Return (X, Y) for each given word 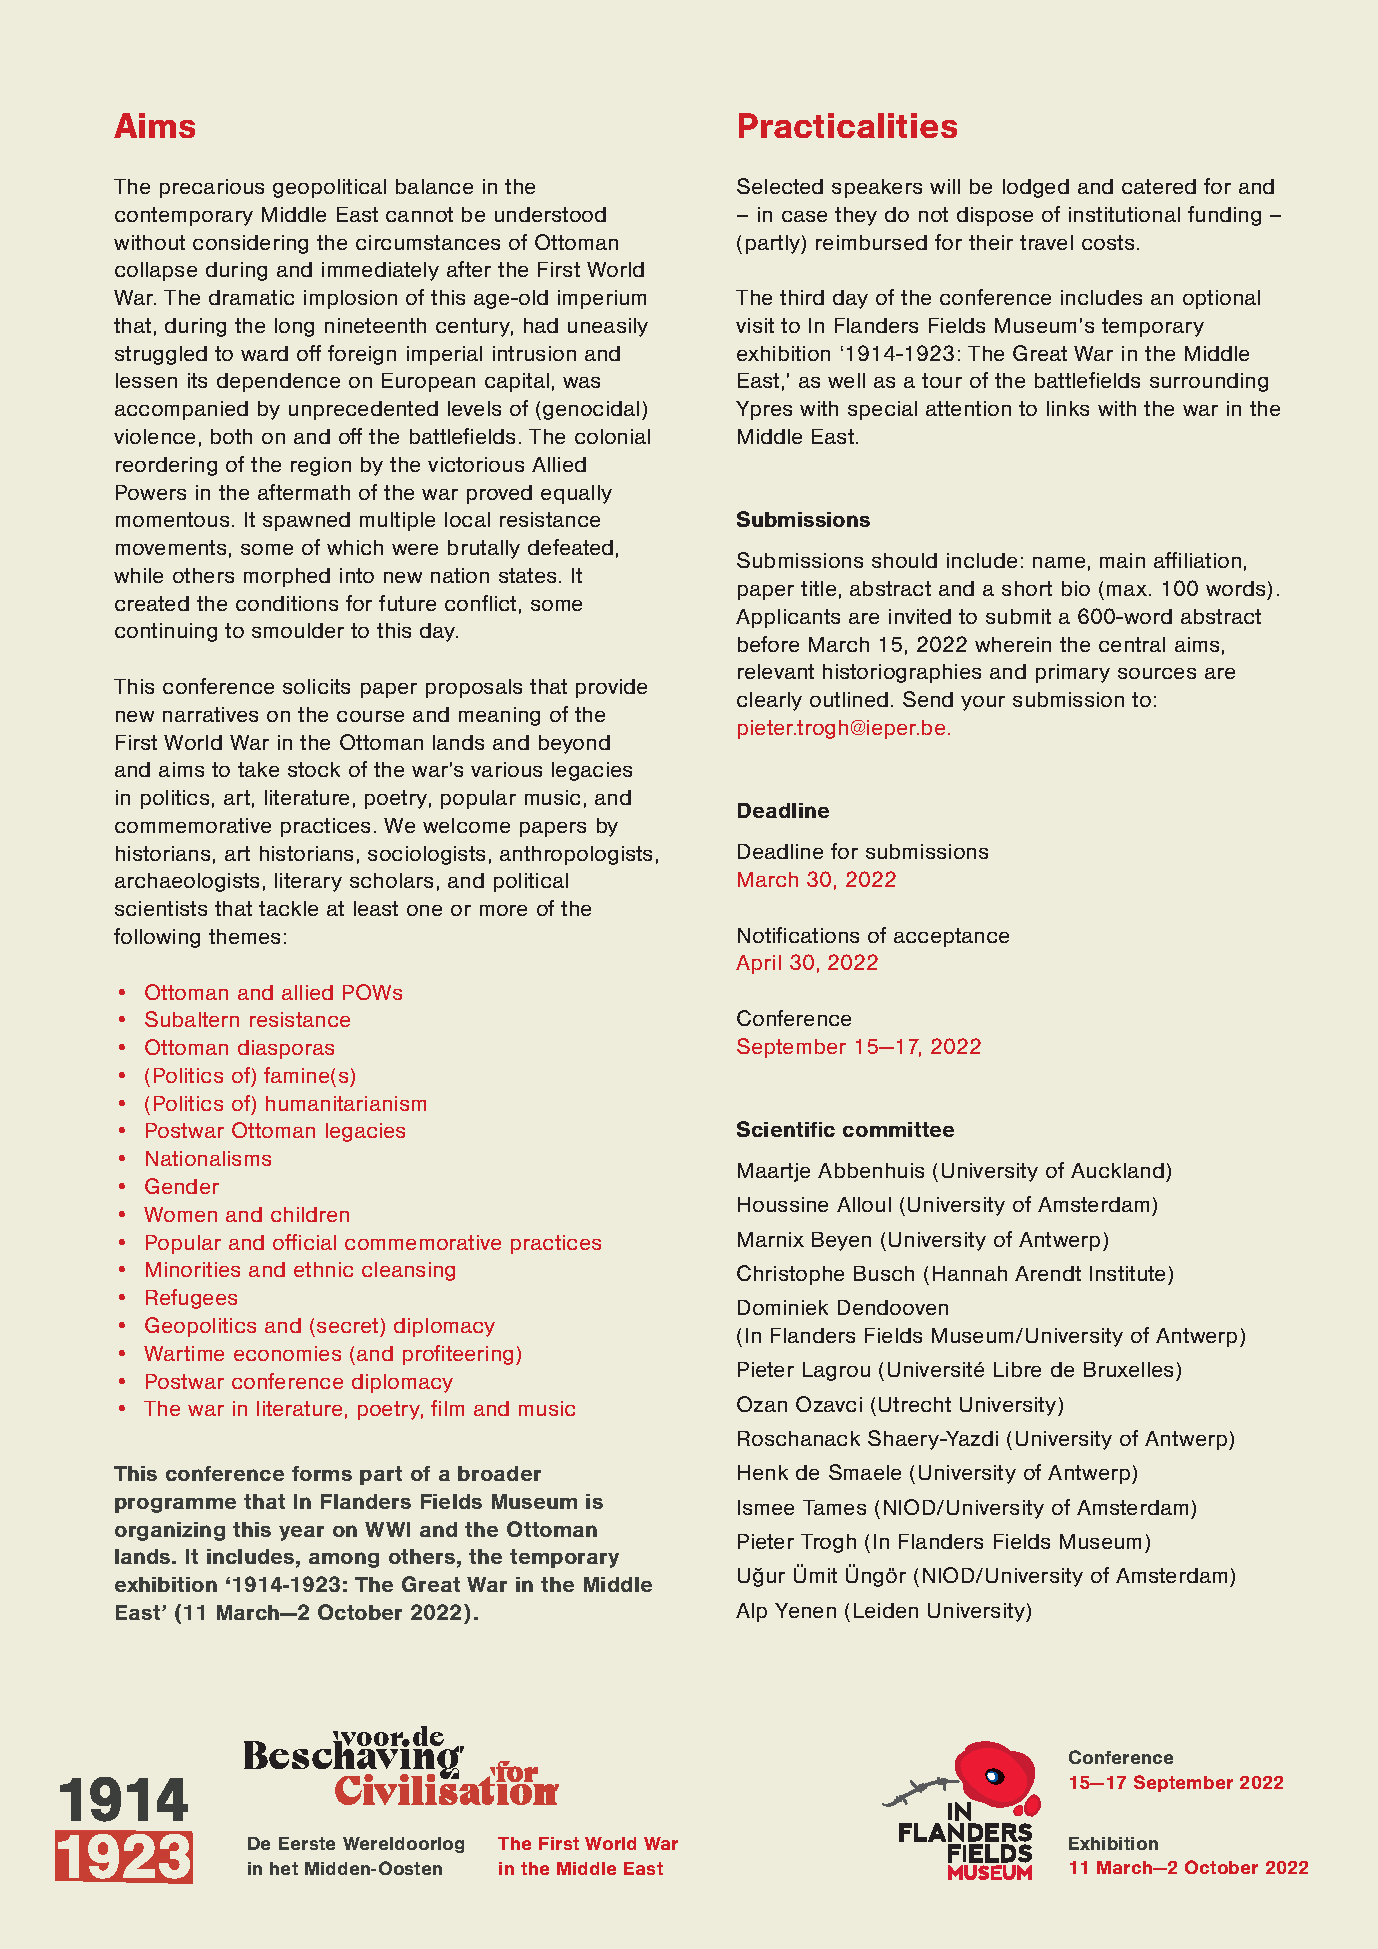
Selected (780, 186)
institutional (1124, 214)
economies (287, 1353)
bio (1076, 588)
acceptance (951, 937)
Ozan (762, 1404)
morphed (287, 577)
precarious (212, 188)
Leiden (886, 1610)
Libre (1017, 1369)
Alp (751, 1612)
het (284, 1868)
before (768, 644)
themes (244, 936)
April (758, 964)
